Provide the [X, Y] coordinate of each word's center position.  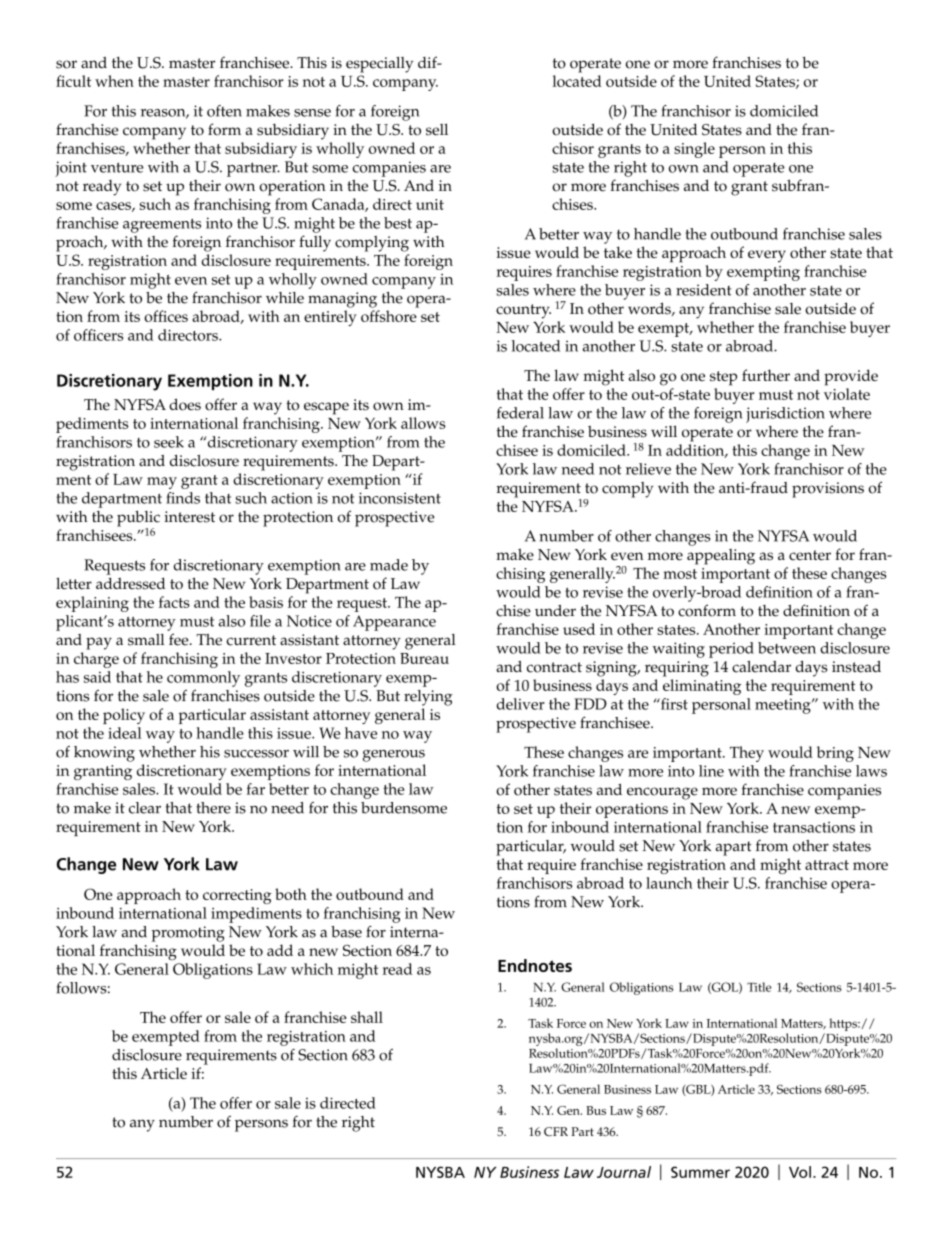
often [224, 111]
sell [437, 129]
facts [174, 602]
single [694, 150]
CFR [556, 1131]
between [787, 648]
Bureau [424, 658]
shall [367, 1017]
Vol [800, 1172]
